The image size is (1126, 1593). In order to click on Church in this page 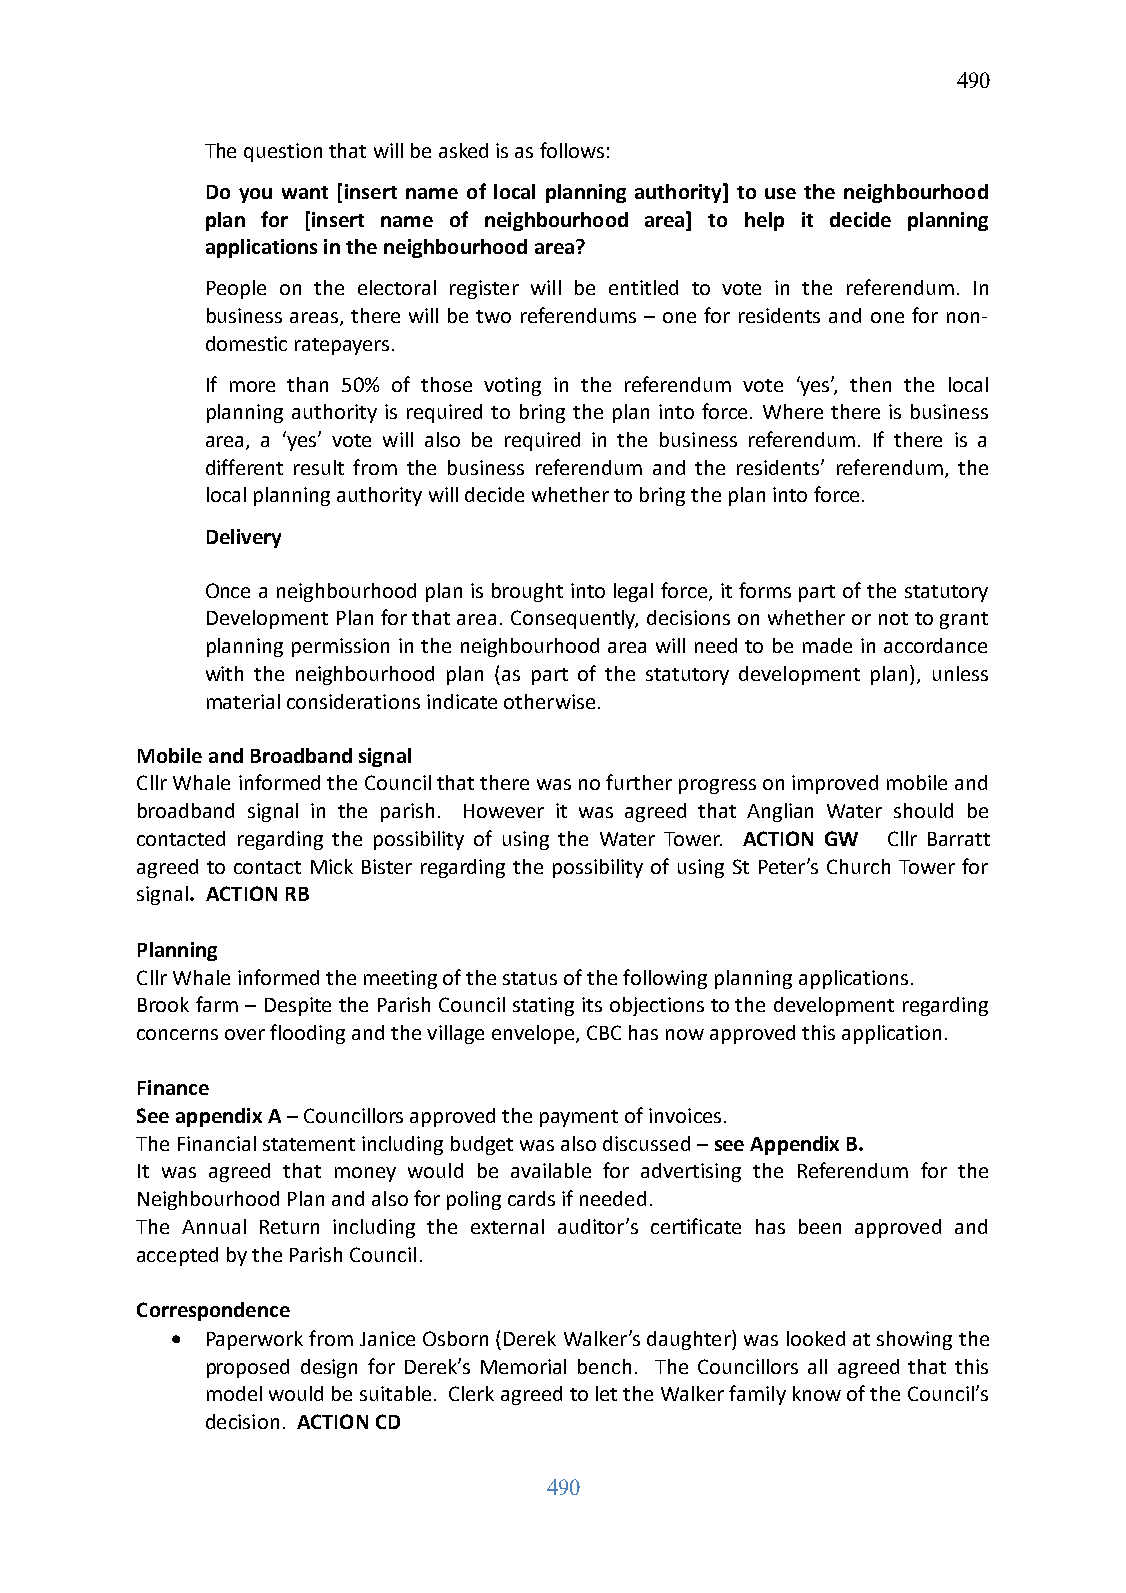, I will do `click(858, 866)`.
